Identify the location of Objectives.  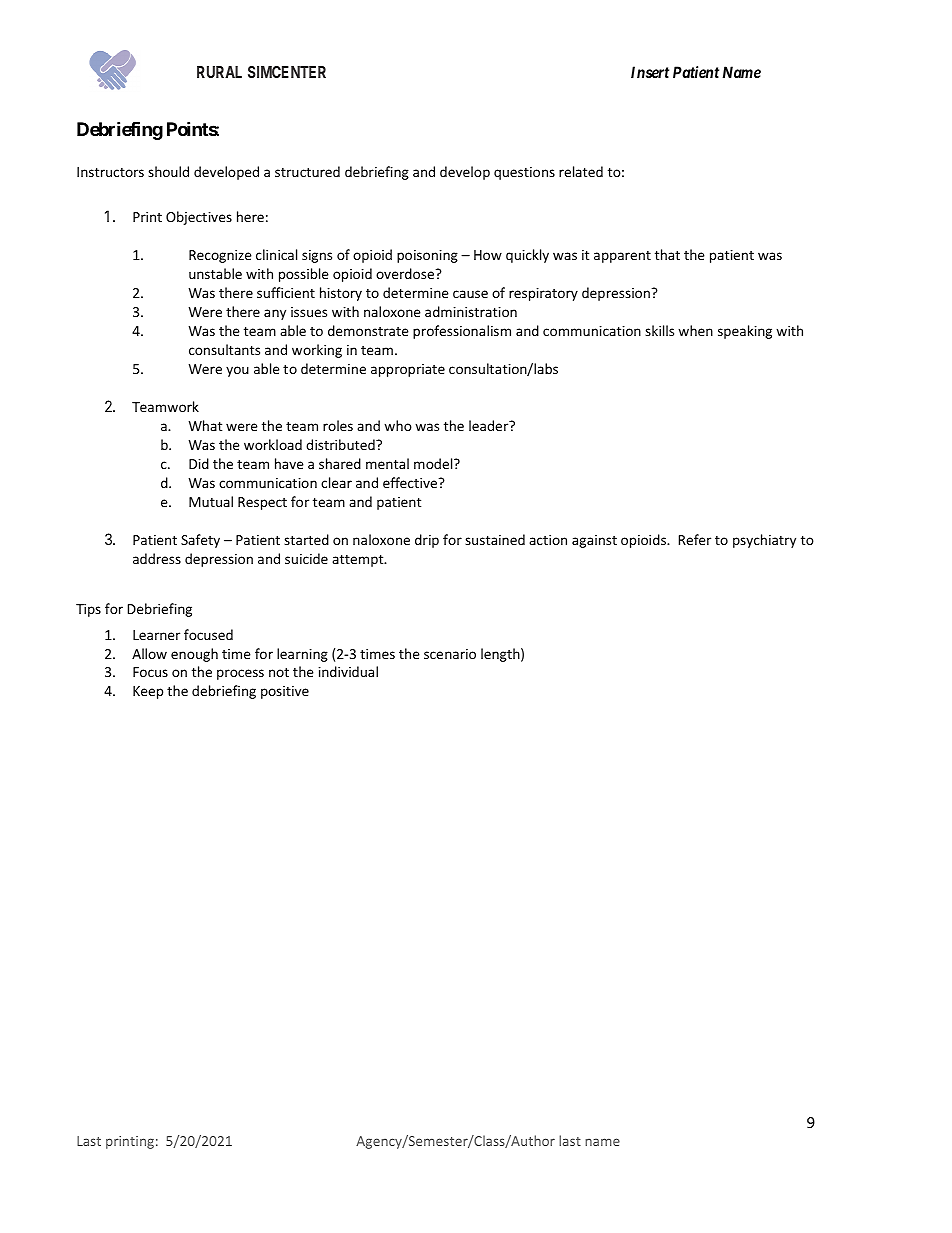
(199, 218).
